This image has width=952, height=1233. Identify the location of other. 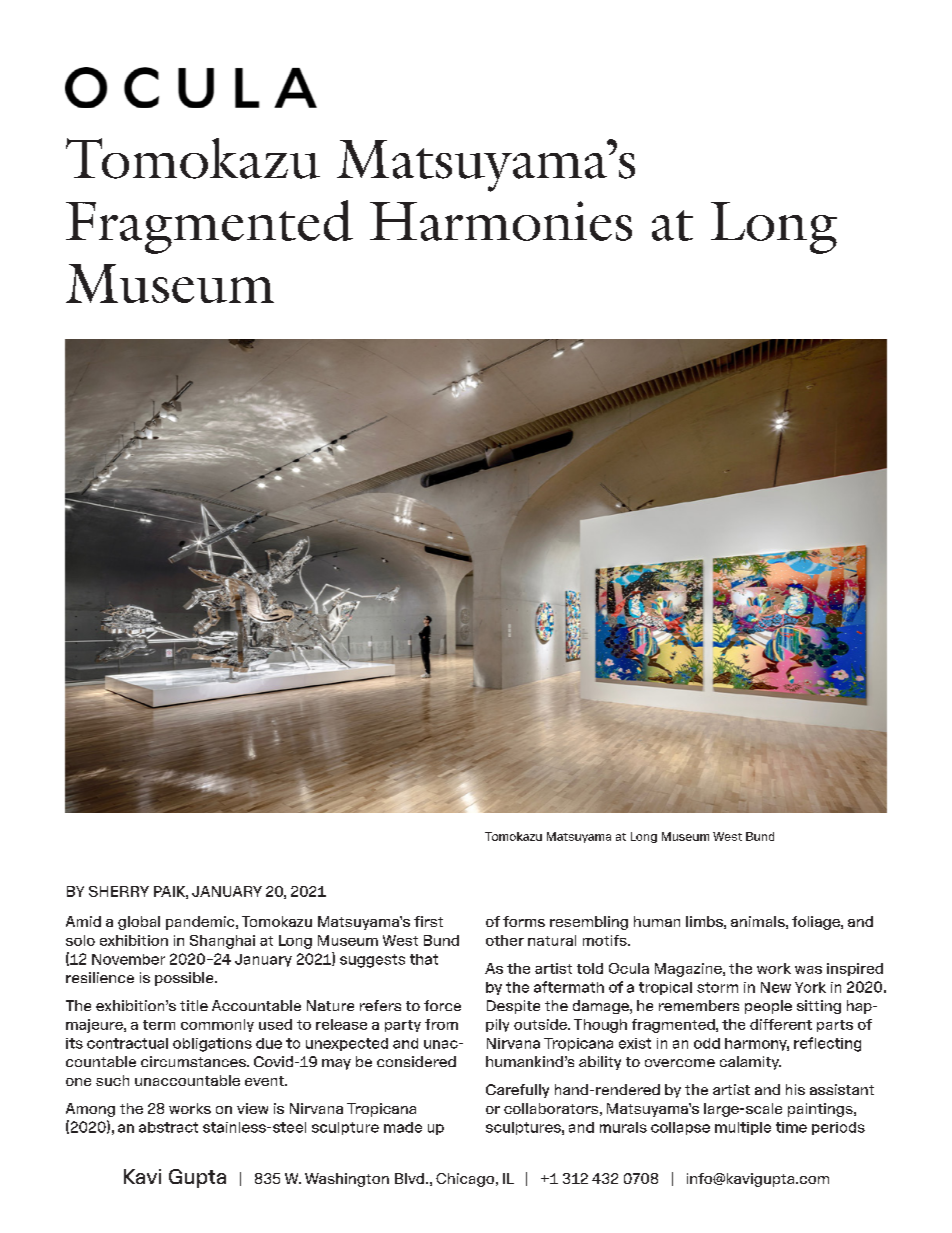
(505, 940).
